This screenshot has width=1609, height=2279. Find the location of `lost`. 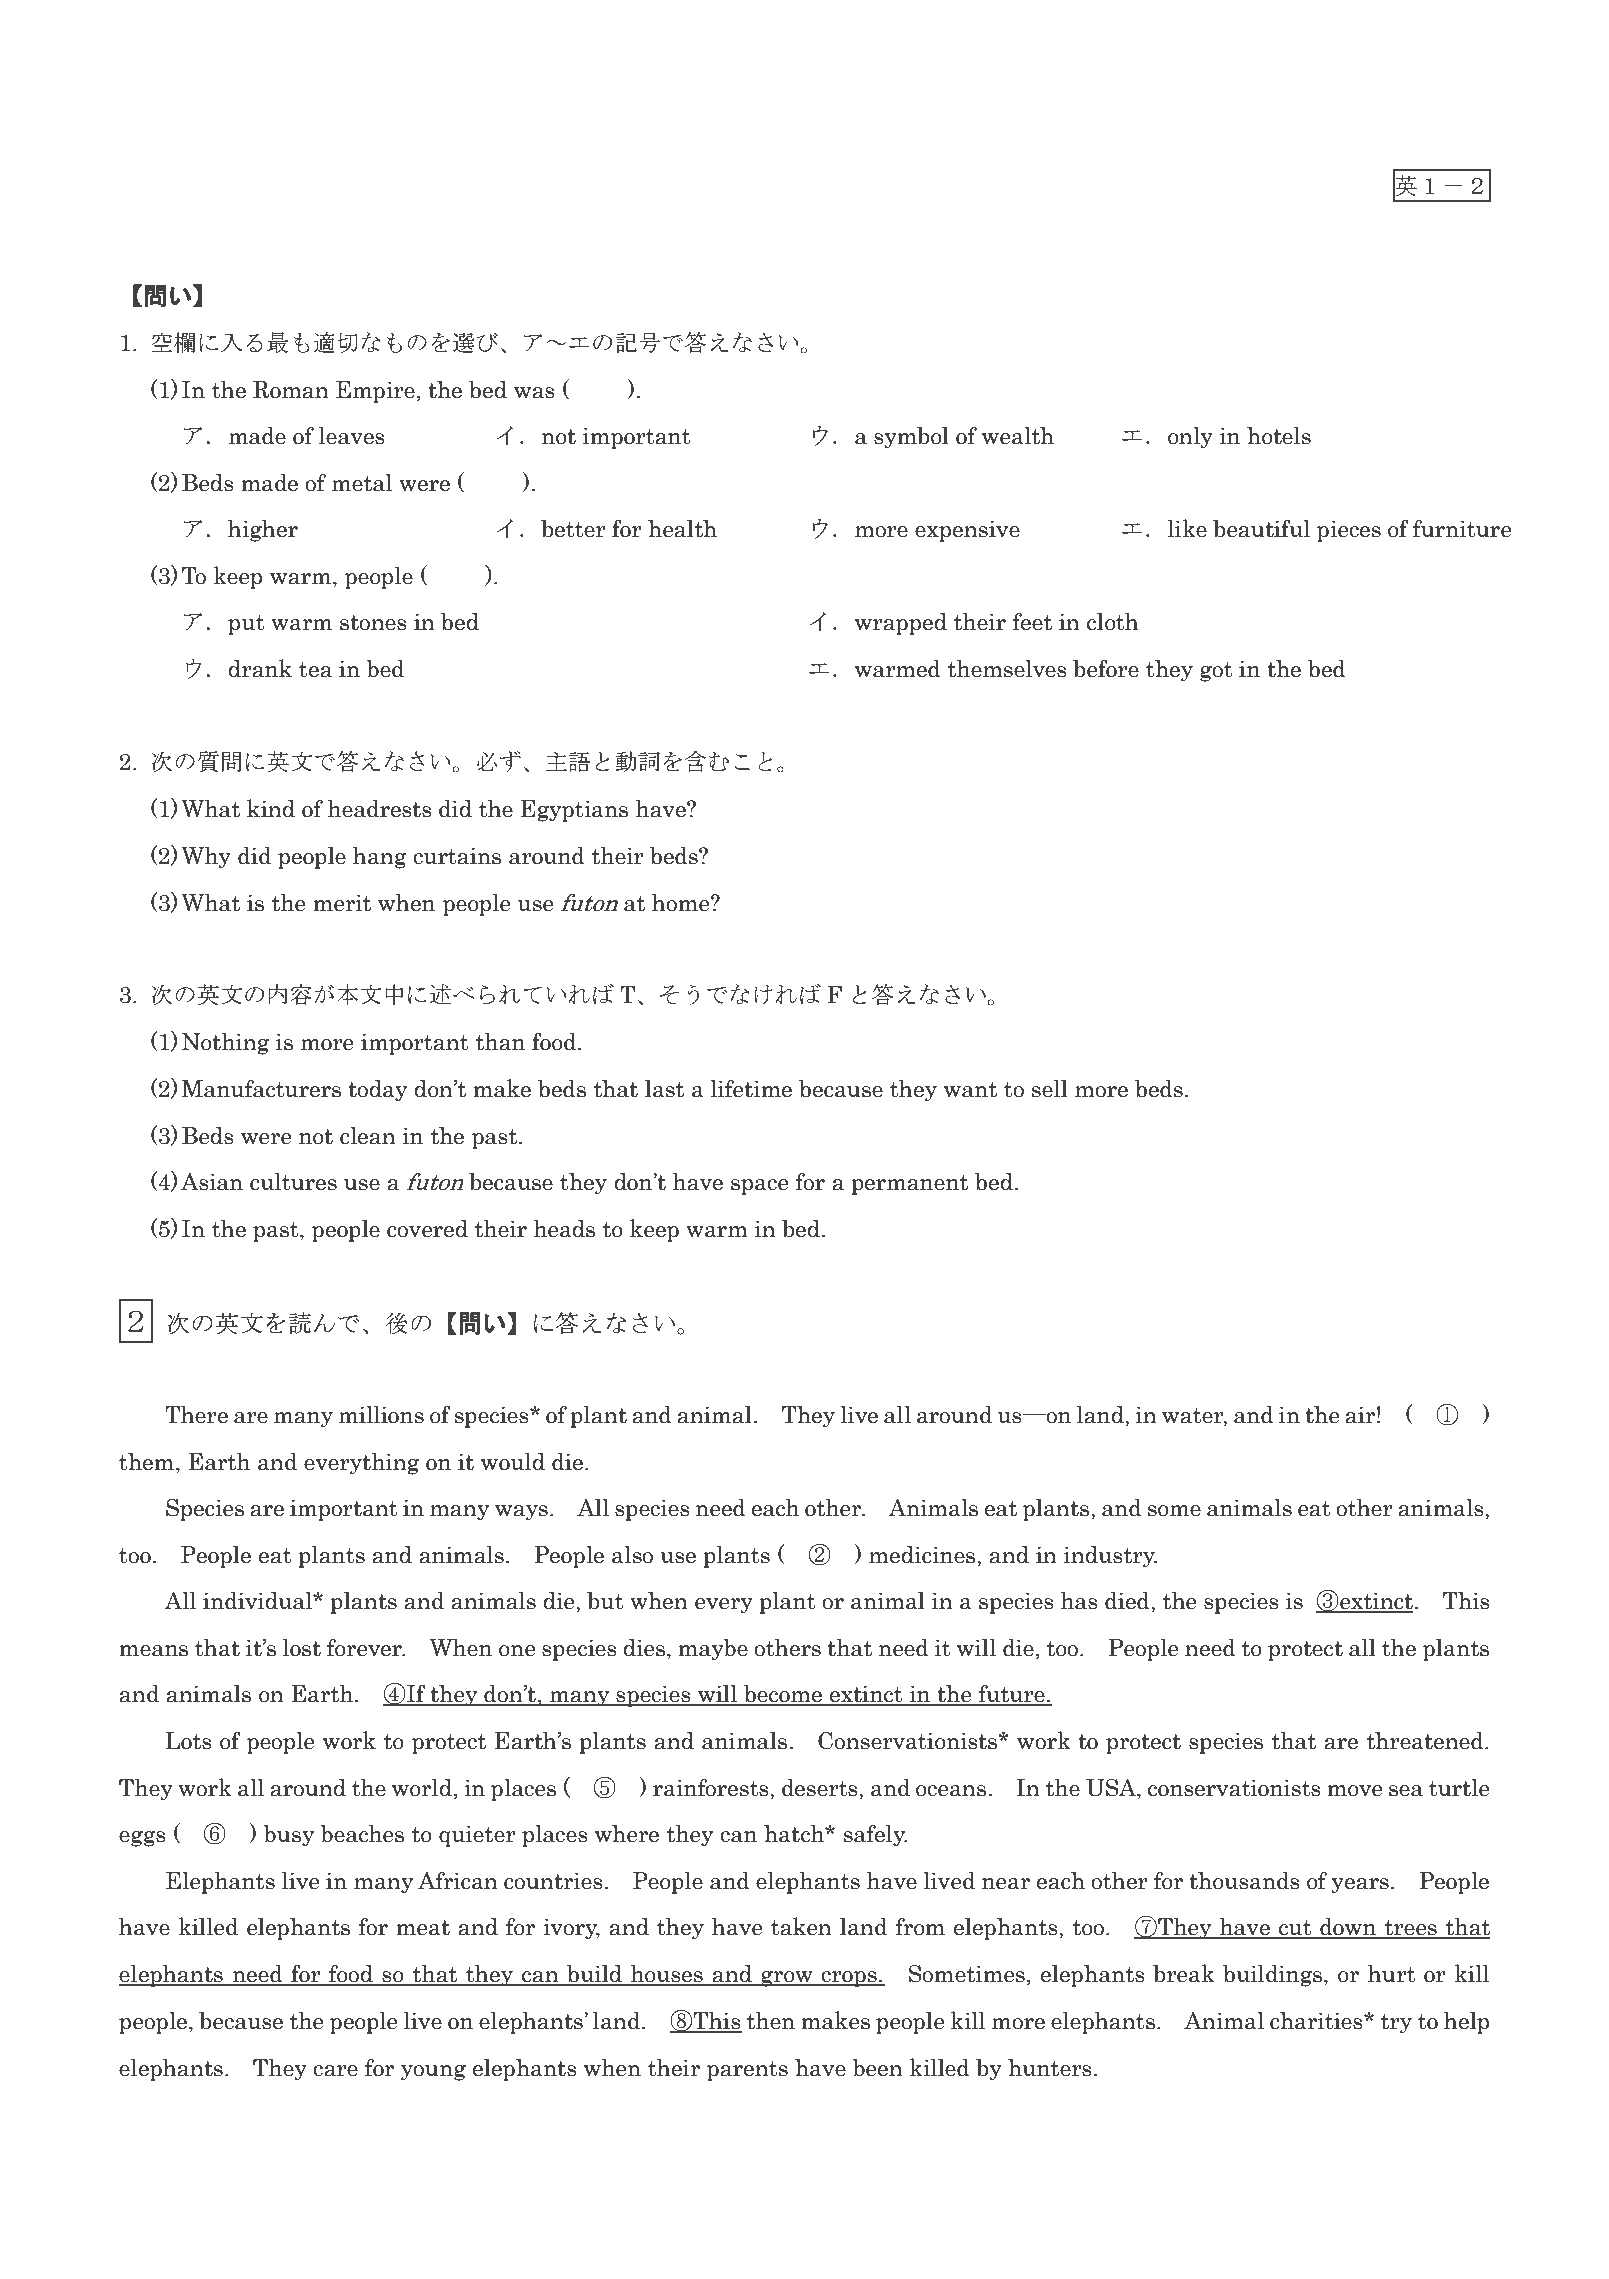

lost is located at coordinates (302, 1648).
